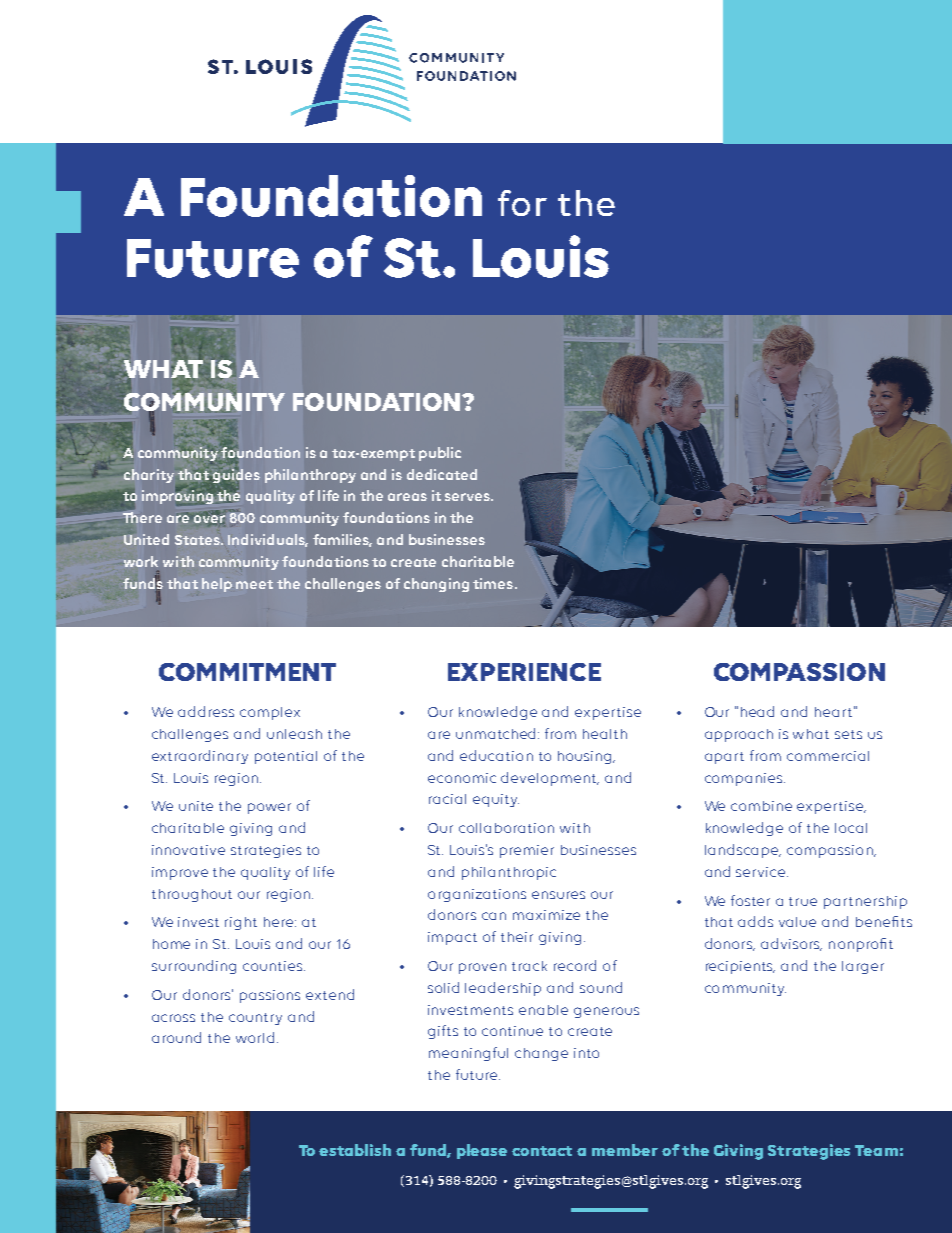 This image has width=952, height=1233. I want to click on EXPERIENCE, so click(524, 672).
